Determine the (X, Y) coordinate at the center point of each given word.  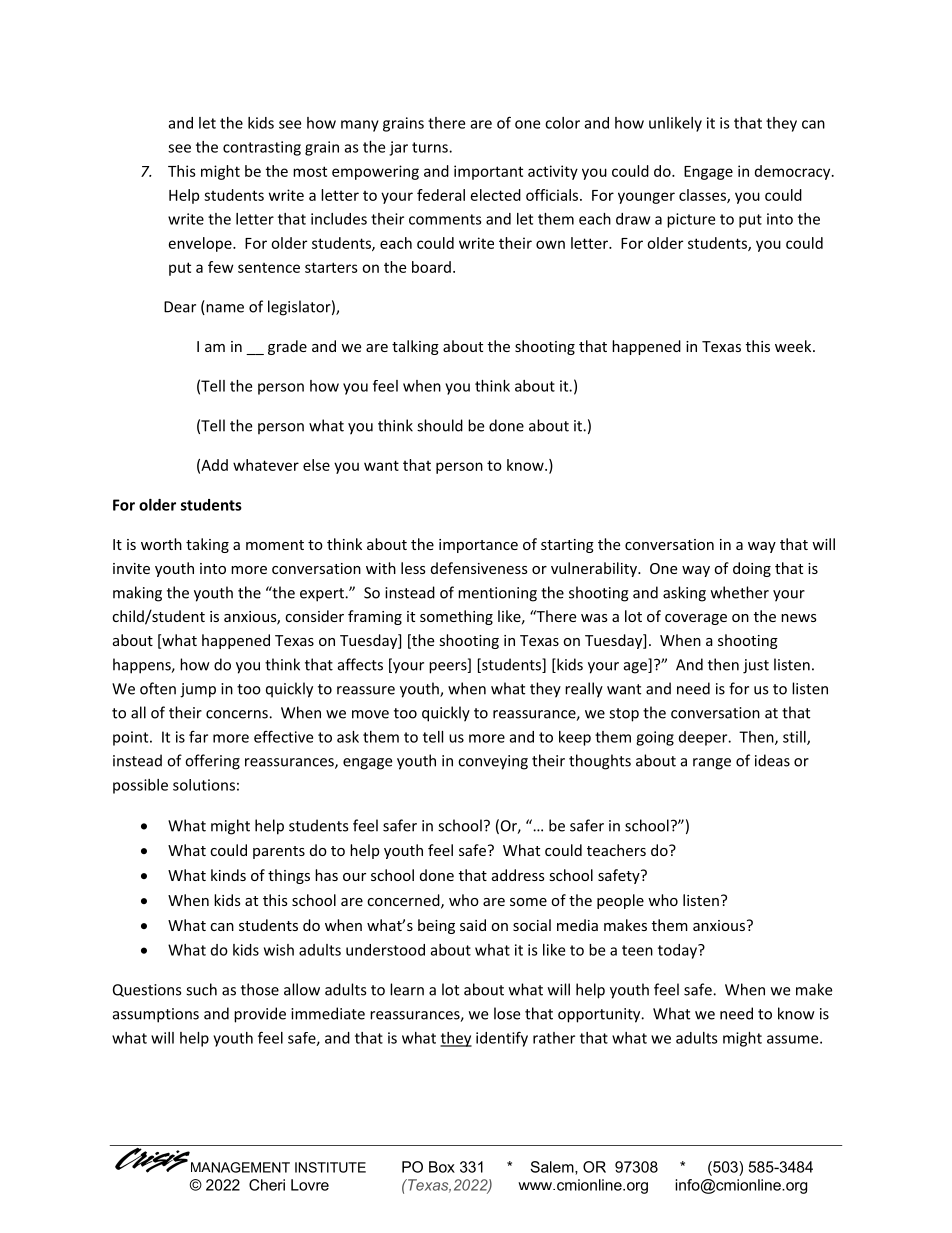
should (440, 425)
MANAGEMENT (240, 1167)
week (794, 346)
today (678, 951)
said (473, 925)
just (756, 666)
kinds (228, 875)
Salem (553, 1168)
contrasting (262, 148)
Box (442, 1167)
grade (287, 347)
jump (198, 690)
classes (703, 196)
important (488, 172)
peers (449, 668)
